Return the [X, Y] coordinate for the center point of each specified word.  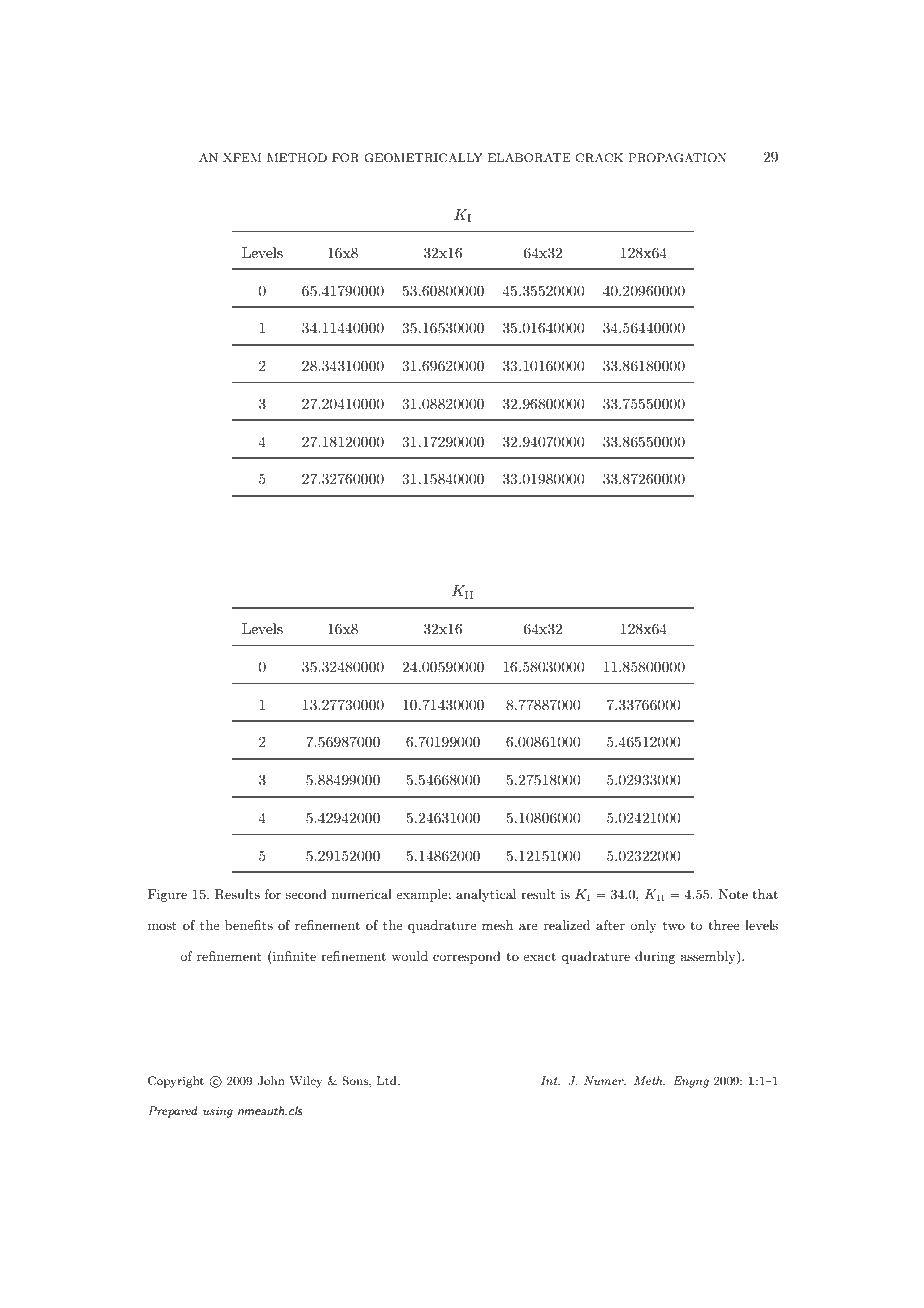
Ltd [388, 1080]
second [306, 894]
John [271, 1081]
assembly [709, 957]
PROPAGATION [677, 158]
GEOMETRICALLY [423, 158]
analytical [486, 895]
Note [733, 894]
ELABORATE [529, 158]
